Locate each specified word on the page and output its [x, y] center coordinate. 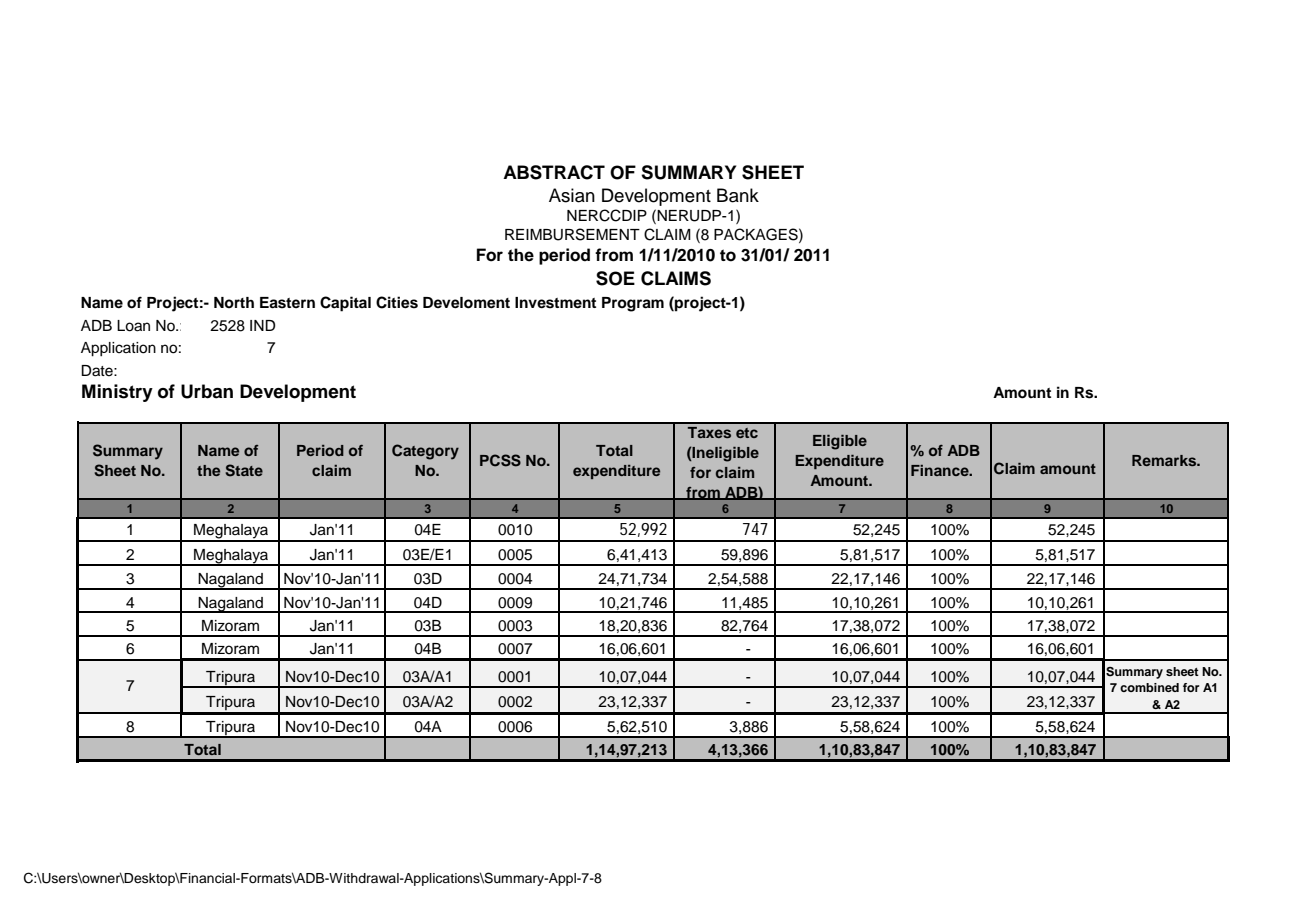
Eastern [287, 303]
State [244, 470]
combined [1149, 687]
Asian [572, 195]
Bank [738, 195]
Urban [207, 391]
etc [747, 433]
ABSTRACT [554, 172]
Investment [555, 303]
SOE [615, 278]
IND [263, 325]
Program [633, 304]
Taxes [709, 432]
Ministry [117, 393]
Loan [133, 326]
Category [425, 452]
